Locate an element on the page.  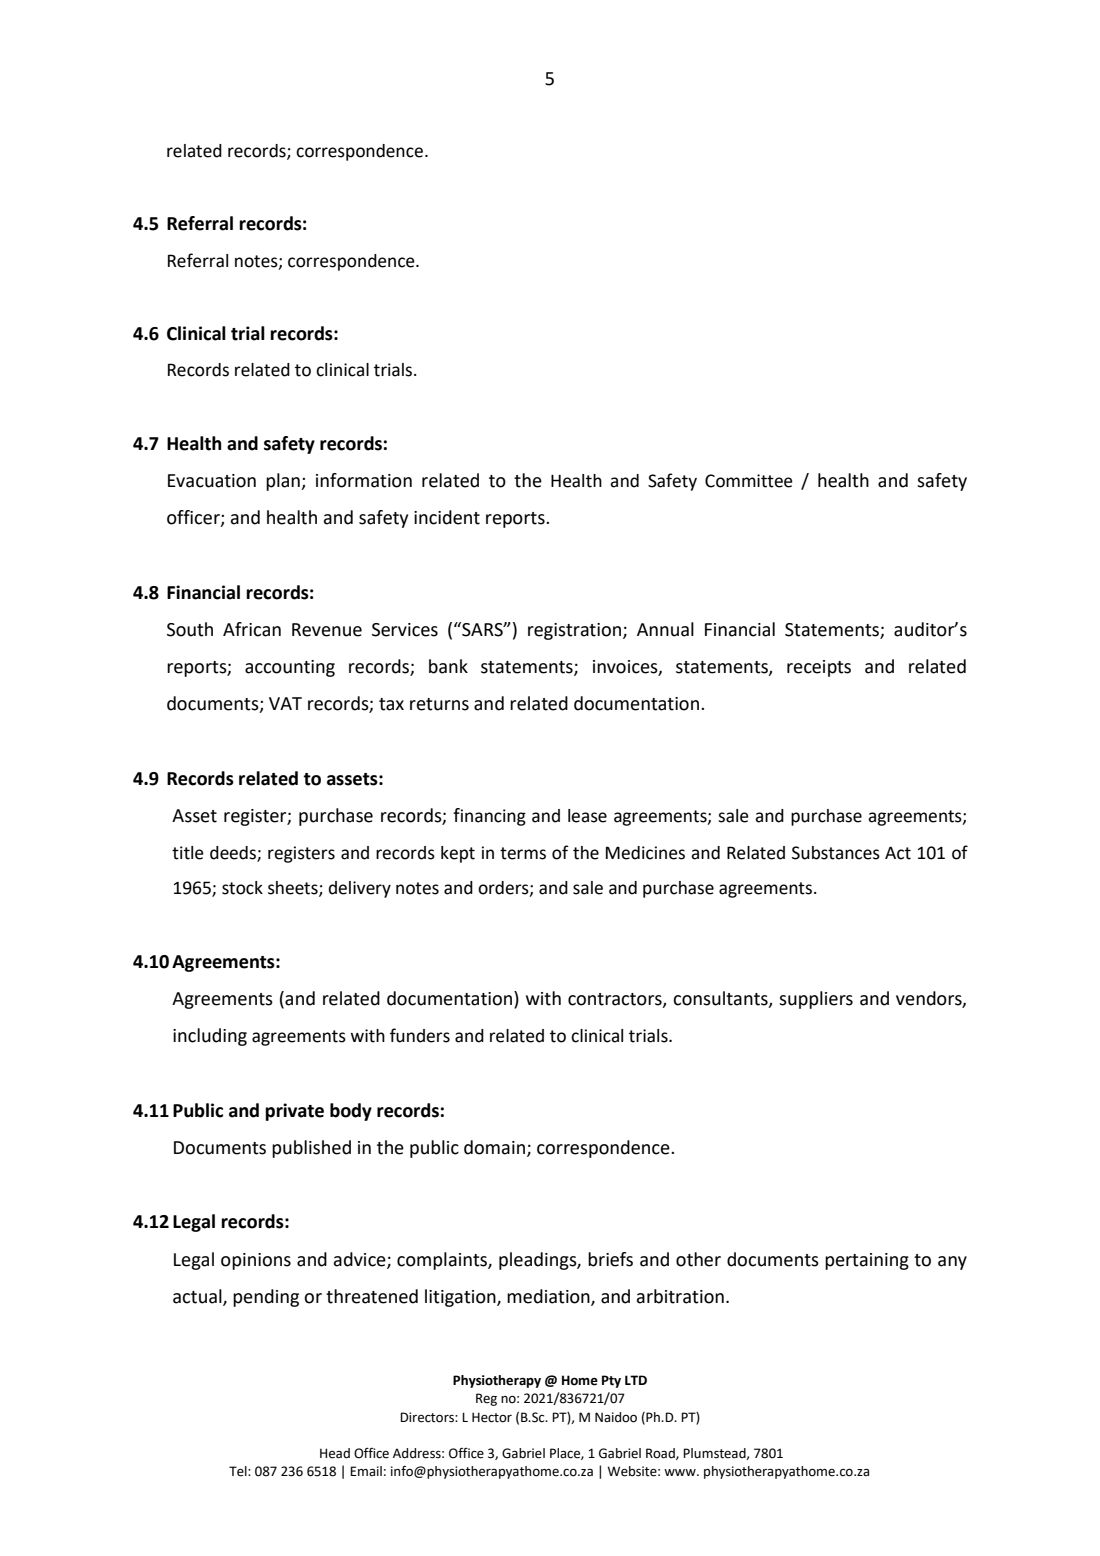
plan is located at coordinates (284, 482).
